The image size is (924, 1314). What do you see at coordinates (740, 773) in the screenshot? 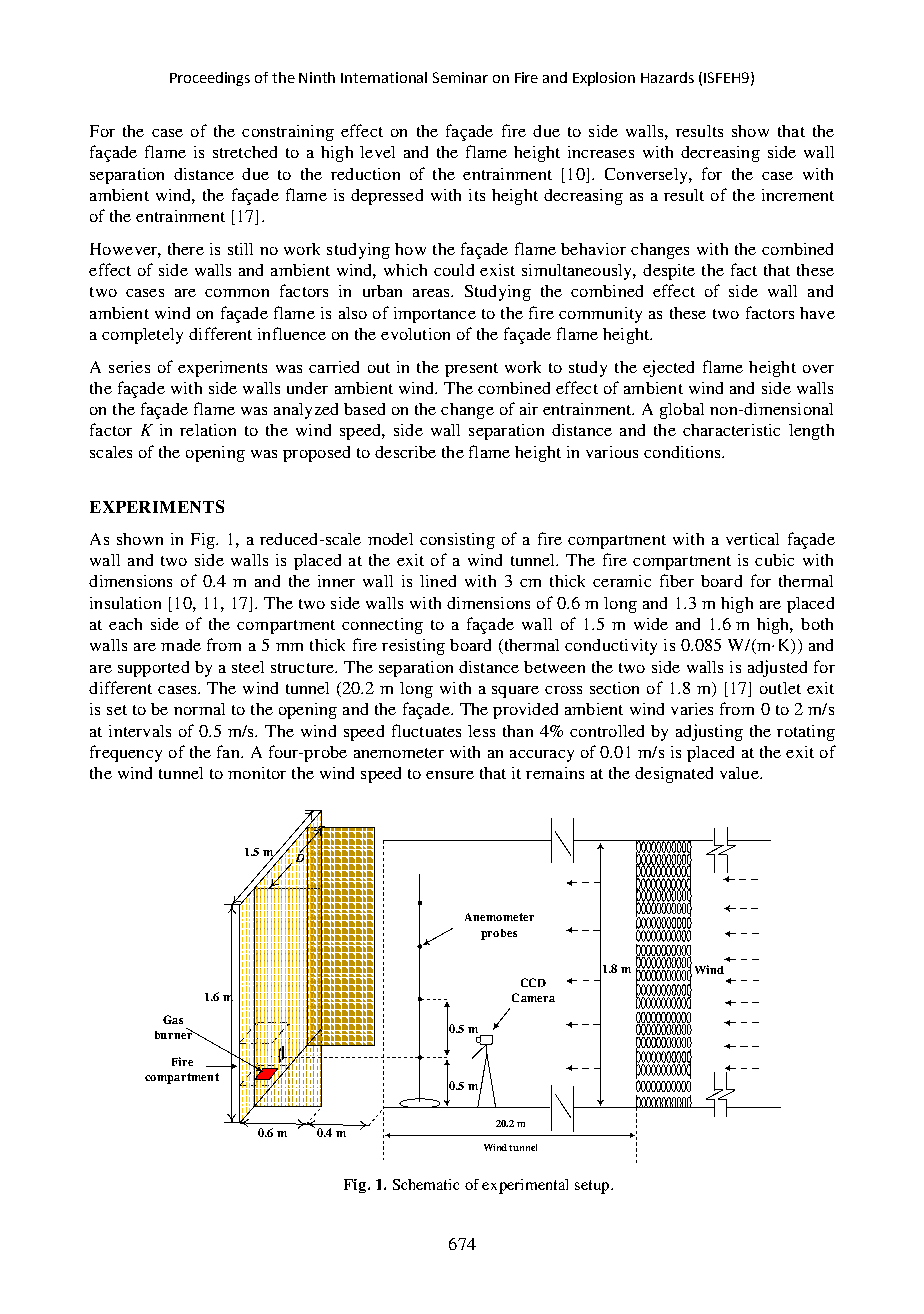
I see `value` at bounding box center [740, 773].
